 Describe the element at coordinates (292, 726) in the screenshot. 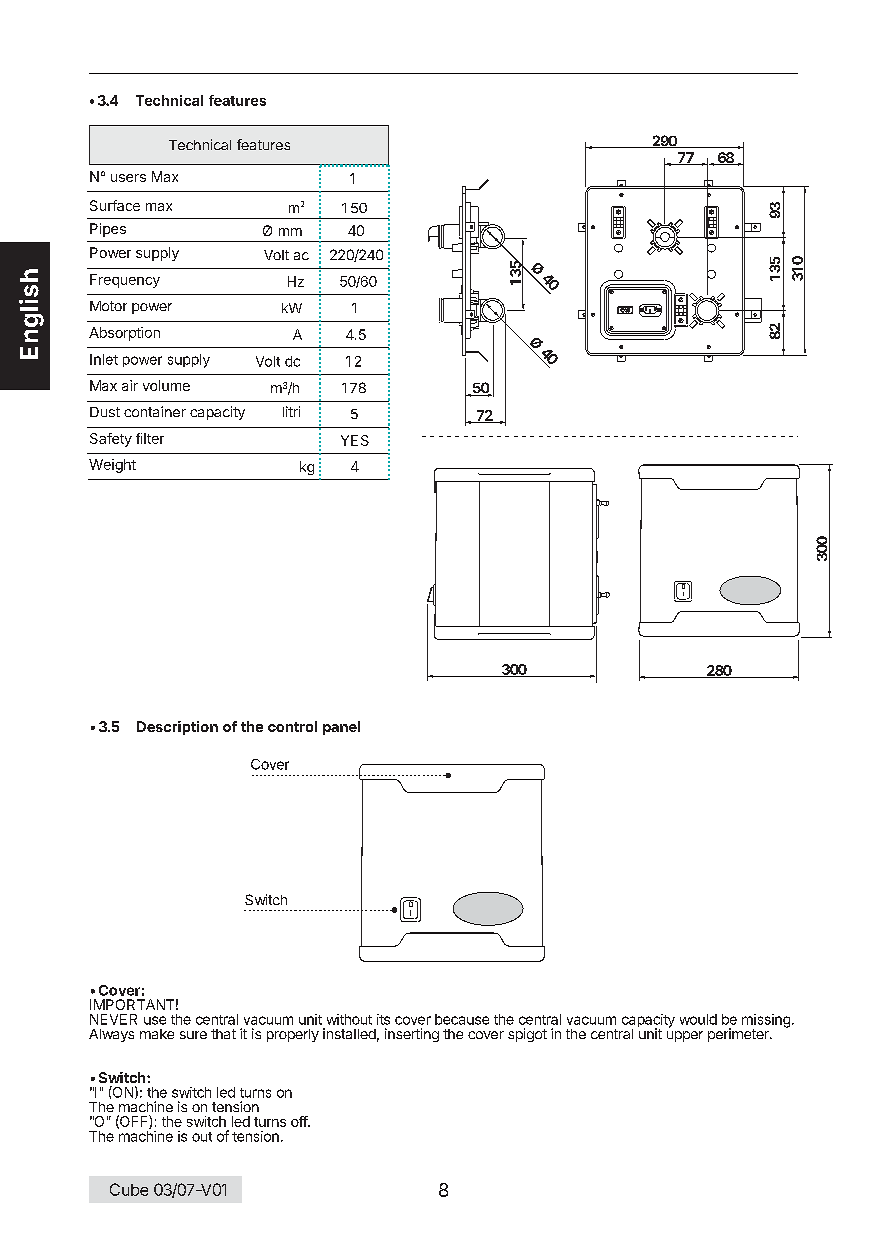

I see `control` at that location.
